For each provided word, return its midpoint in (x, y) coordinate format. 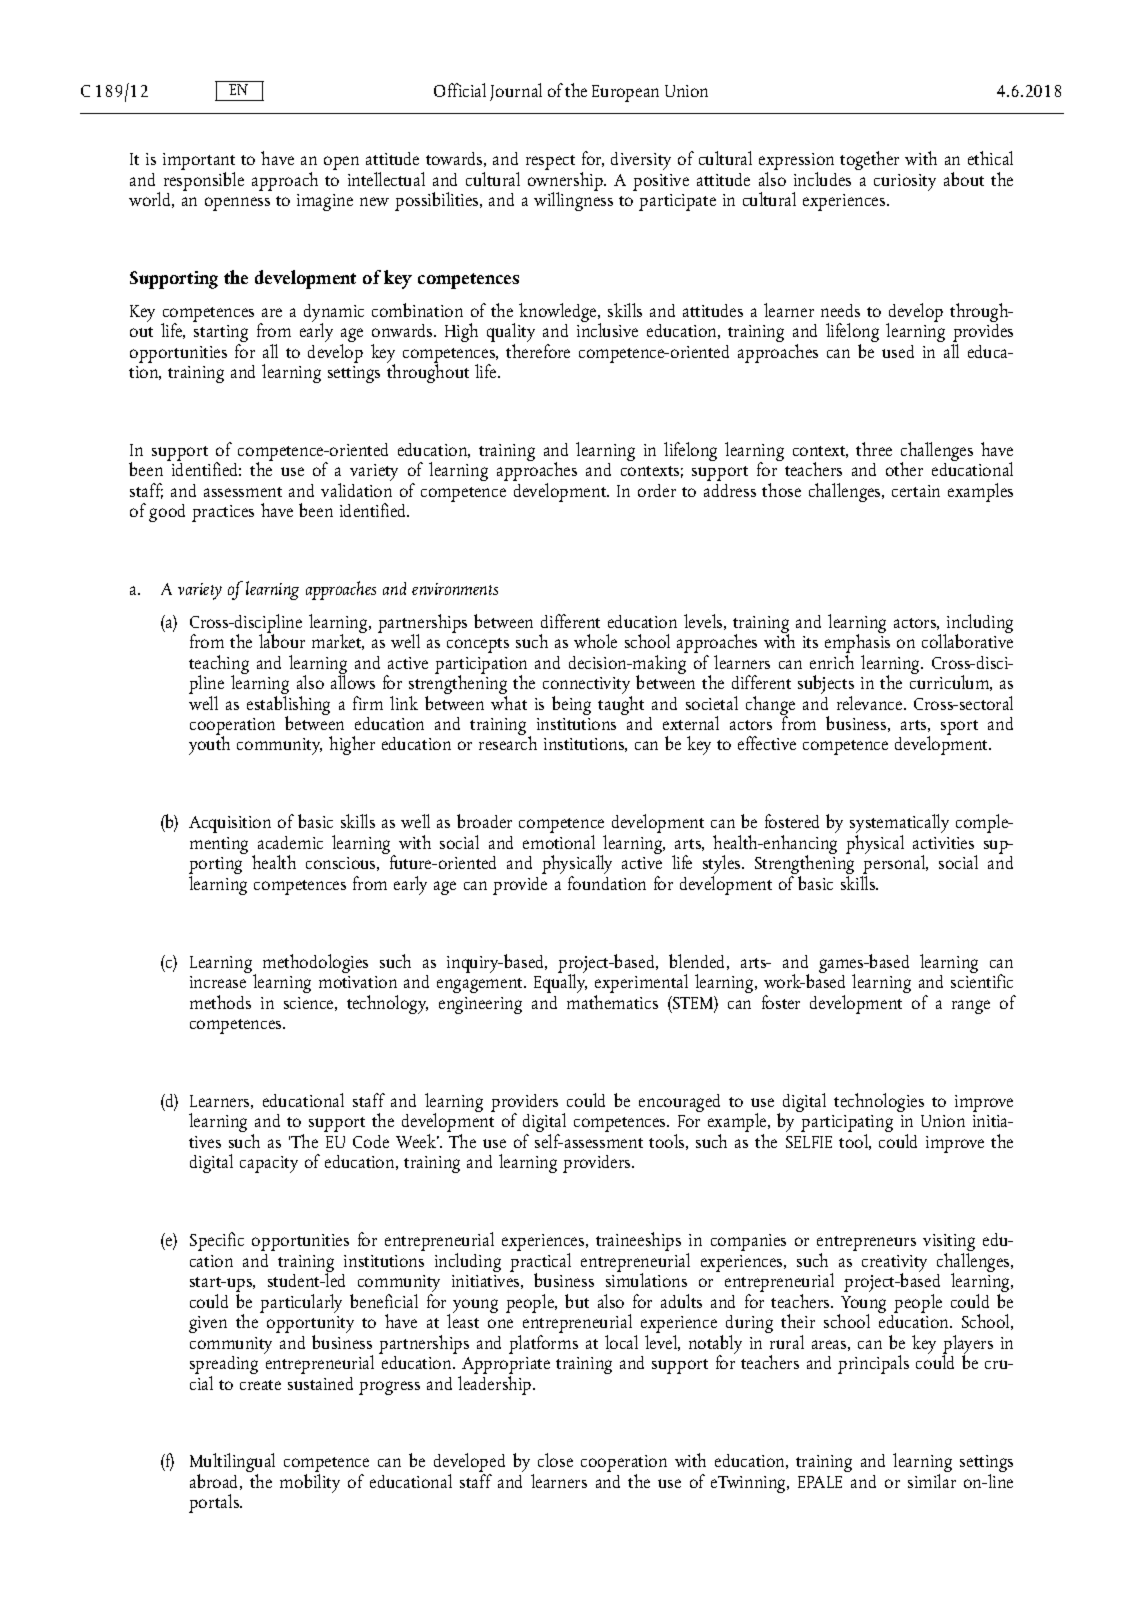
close (555, 1460)
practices (223, 513)
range (971, 1007)
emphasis (857, 644)
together (869, 160)
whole (595, 641)
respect (550, 162)
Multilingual (232, 1464)
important (199, 163)
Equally (560, 982)
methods (220, 1002)
